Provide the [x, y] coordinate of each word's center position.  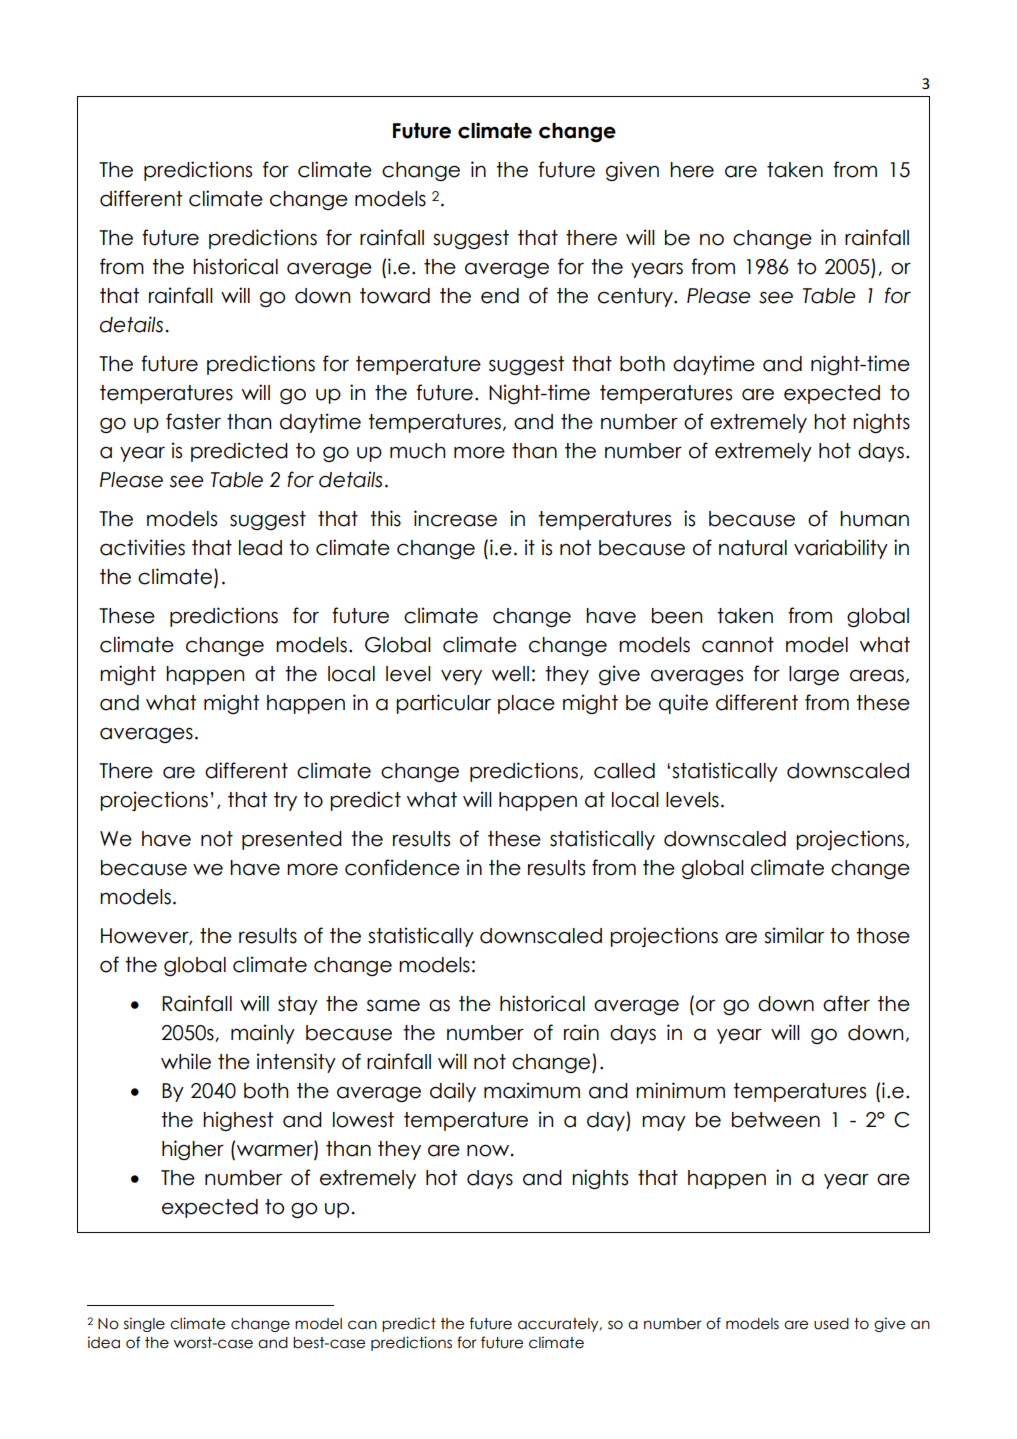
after [846, 1003]
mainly [263, 1034]
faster [193, 421]
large [814, 675]
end [500, 296]
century [636, 297]
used [831, 1324]
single [144, 1324]
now [489, 1150]
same [393, 1005]
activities [142, 547]
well [510, 674]
